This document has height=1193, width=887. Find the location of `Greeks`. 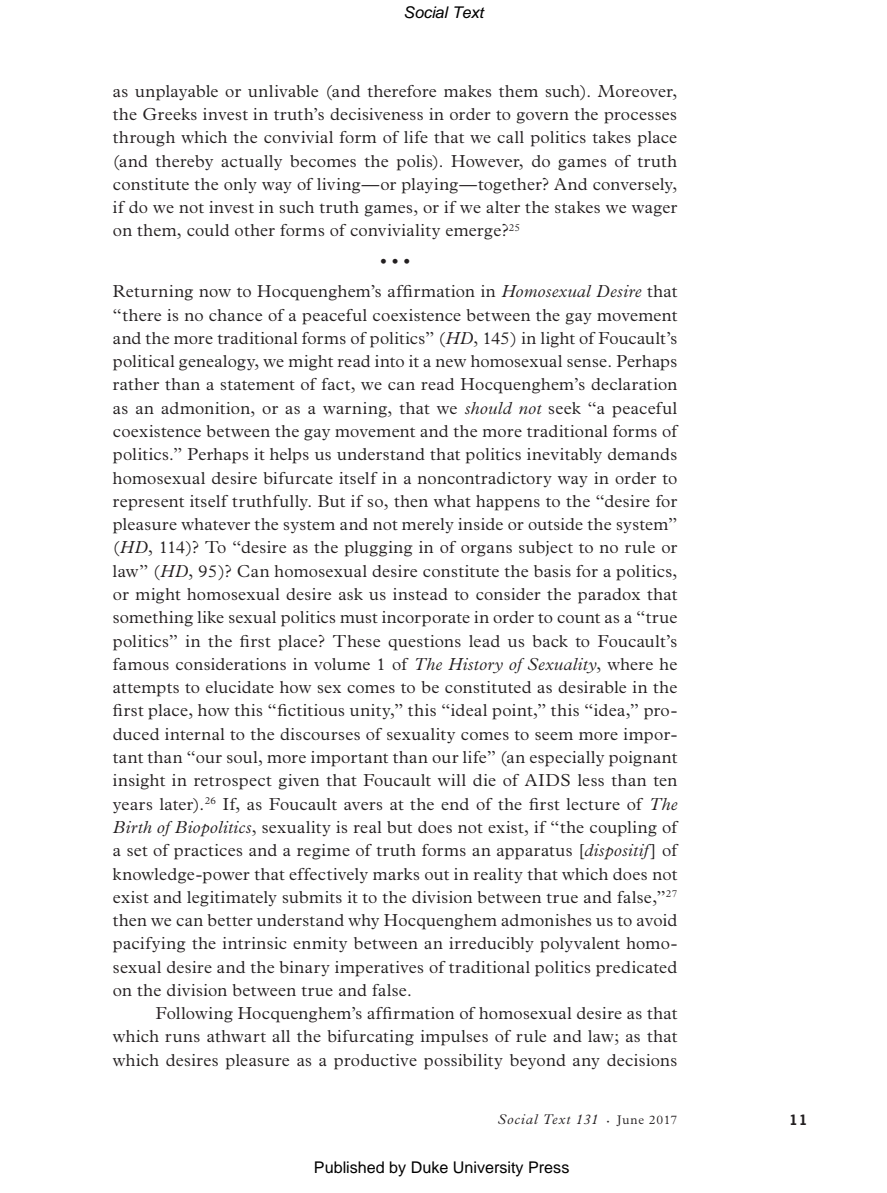

Greeks is located at coordinates (170, 114).
